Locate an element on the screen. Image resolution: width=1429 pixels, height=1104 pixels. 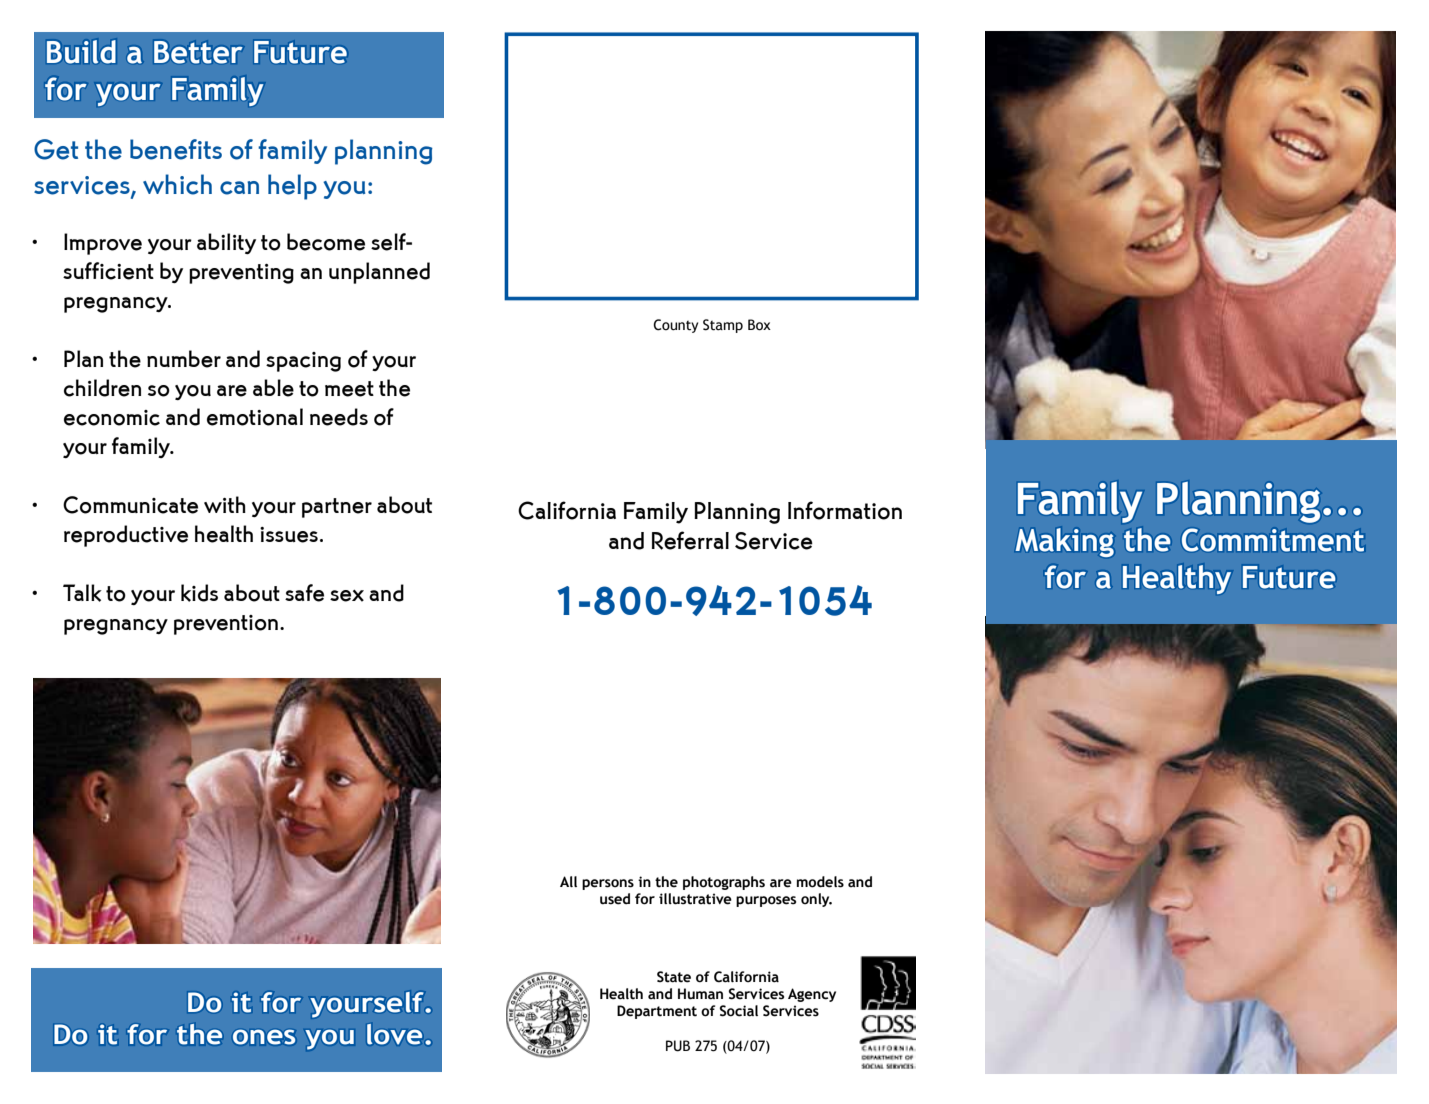
sex is located at coordinates (347, 596).
